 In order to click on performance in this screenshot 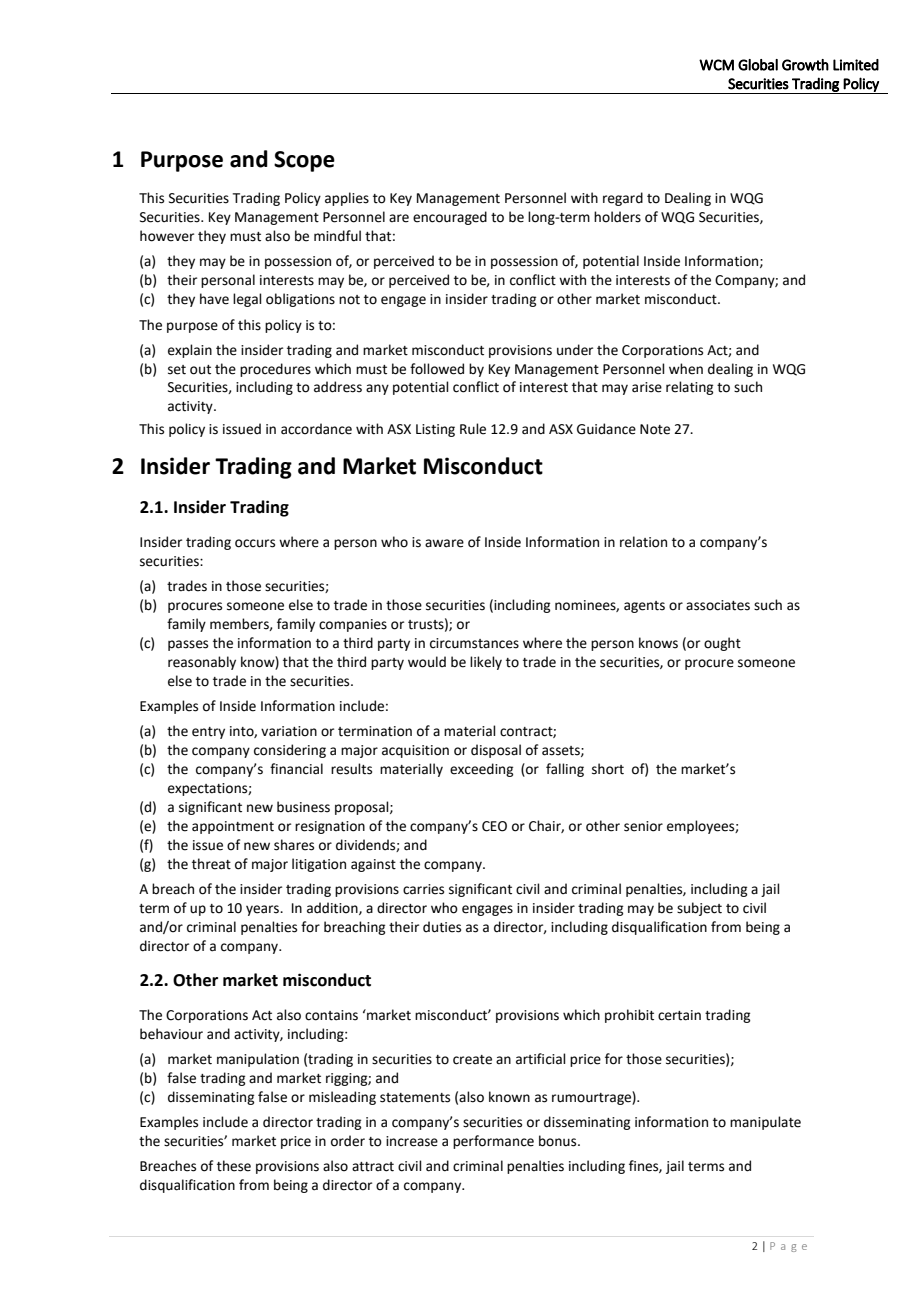, I will do `click(493, 1142)`.
